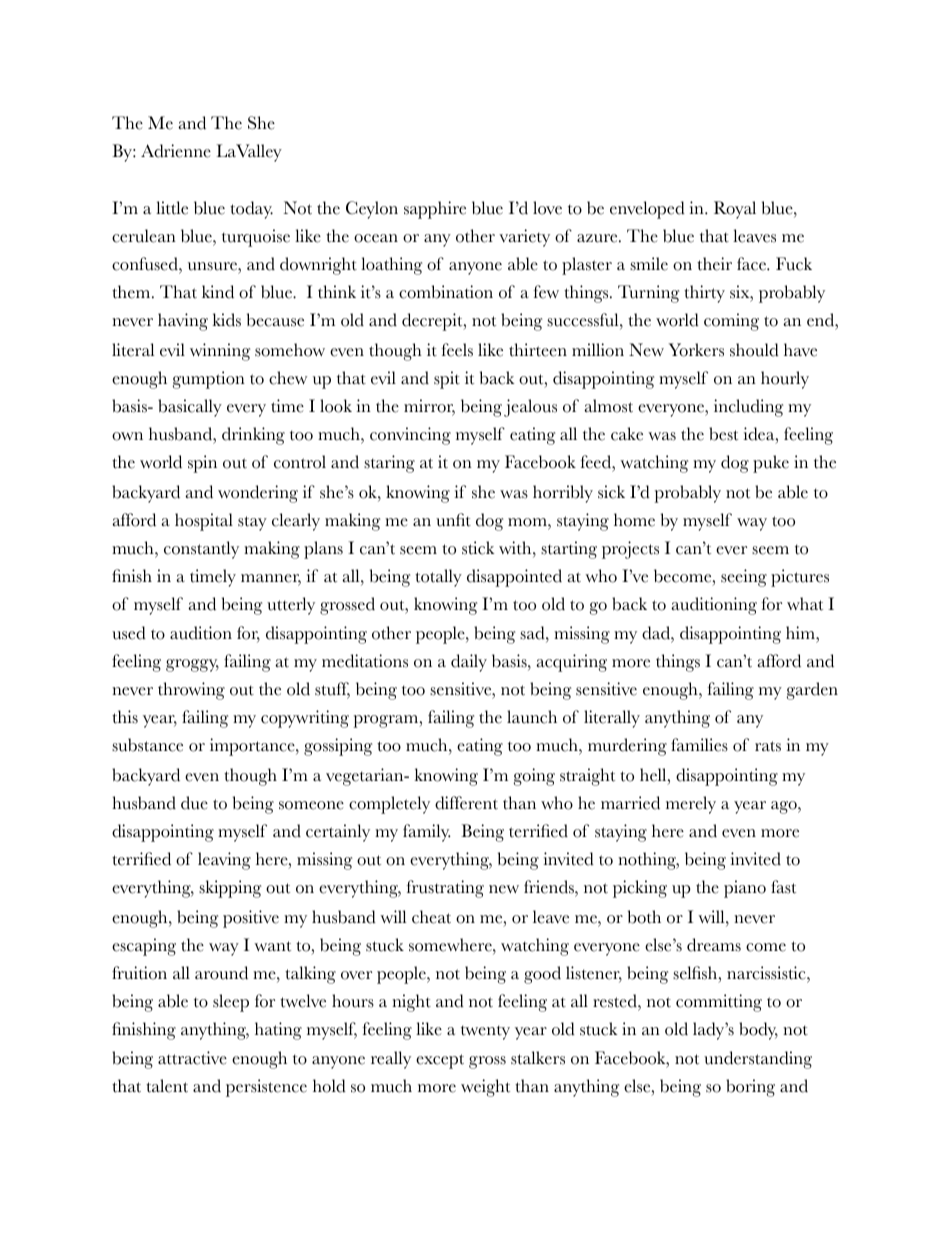 The width and height of the page is (952, 1233). Describe the element at coordinates (758, 1060) in the page. I see `understanding` at that location.
